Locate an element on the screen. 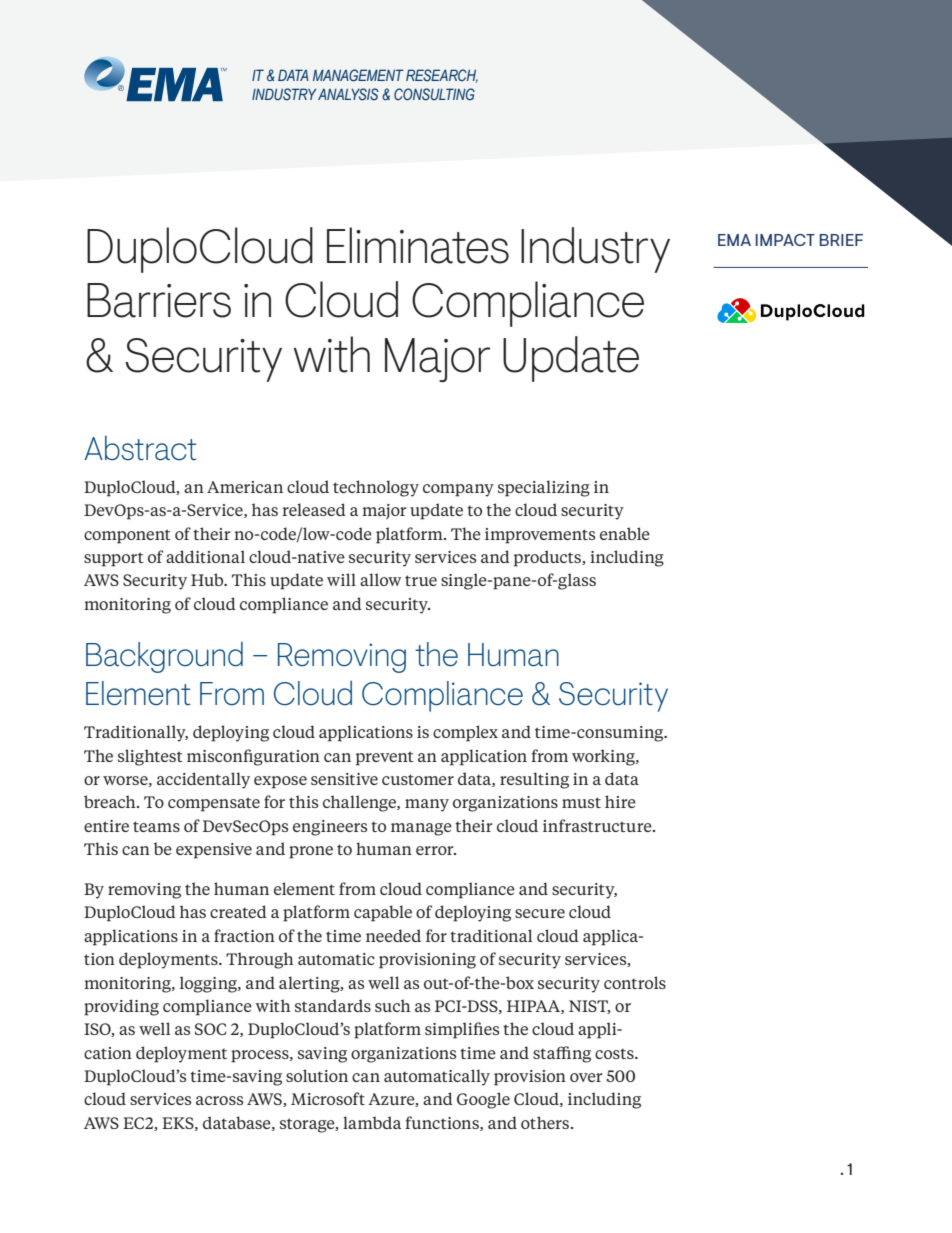 The width and height of the screenshot is (952, 1233). company is located at coordinates (458, 490).
